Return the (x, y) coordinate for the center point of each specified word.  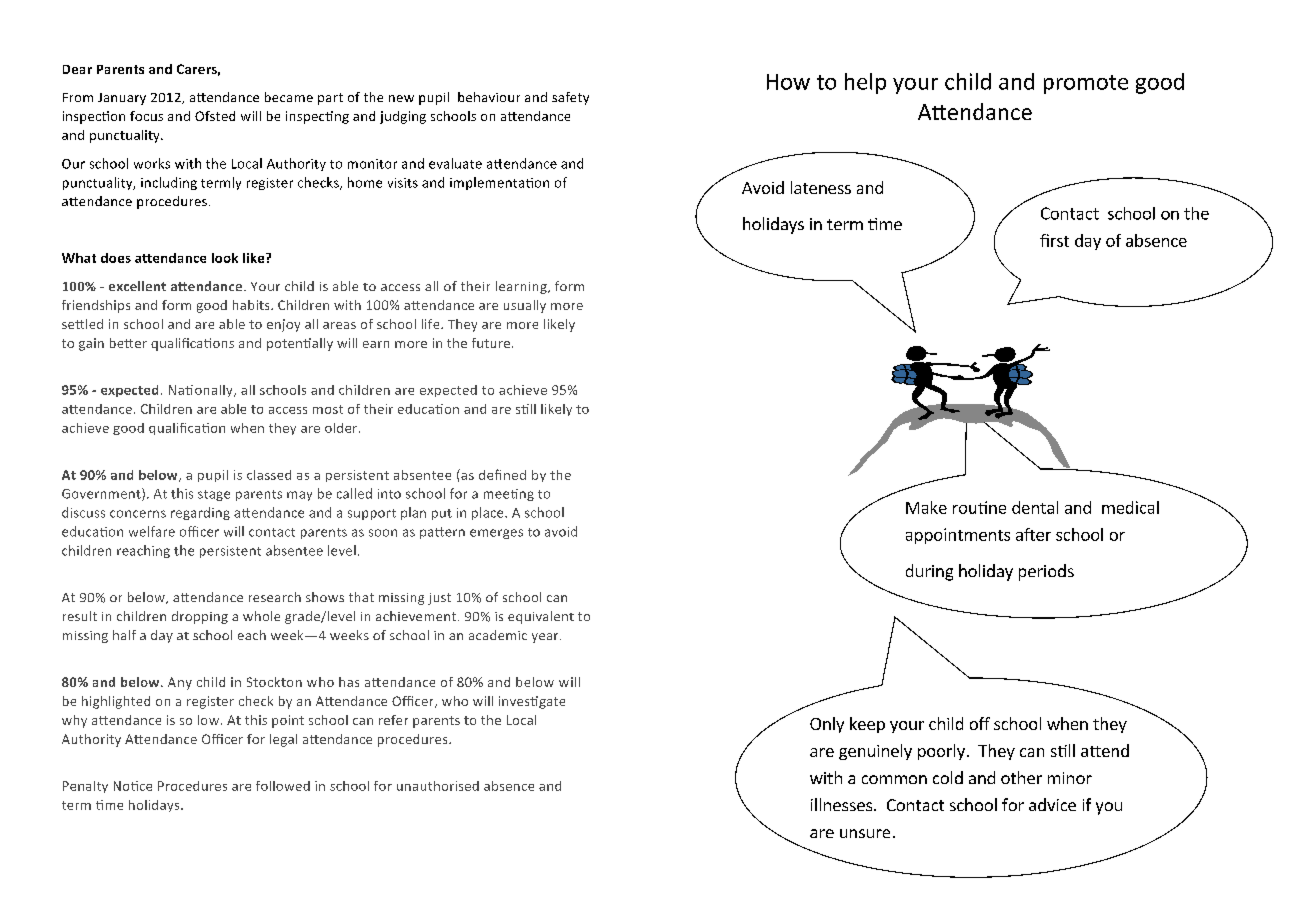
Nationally (202, 391)
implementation (499, 183)
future (492, 343)
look (225, 258)
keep (867, 725)
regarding (200, 513)
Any (180, 683)
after (1033, 534)
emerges (496, 534)
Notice (133, 786)
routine (979, 507)
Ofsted (215, 116)
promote (1086, 84)
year (546, 638)
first (1054, 240)
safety (570, 98)
